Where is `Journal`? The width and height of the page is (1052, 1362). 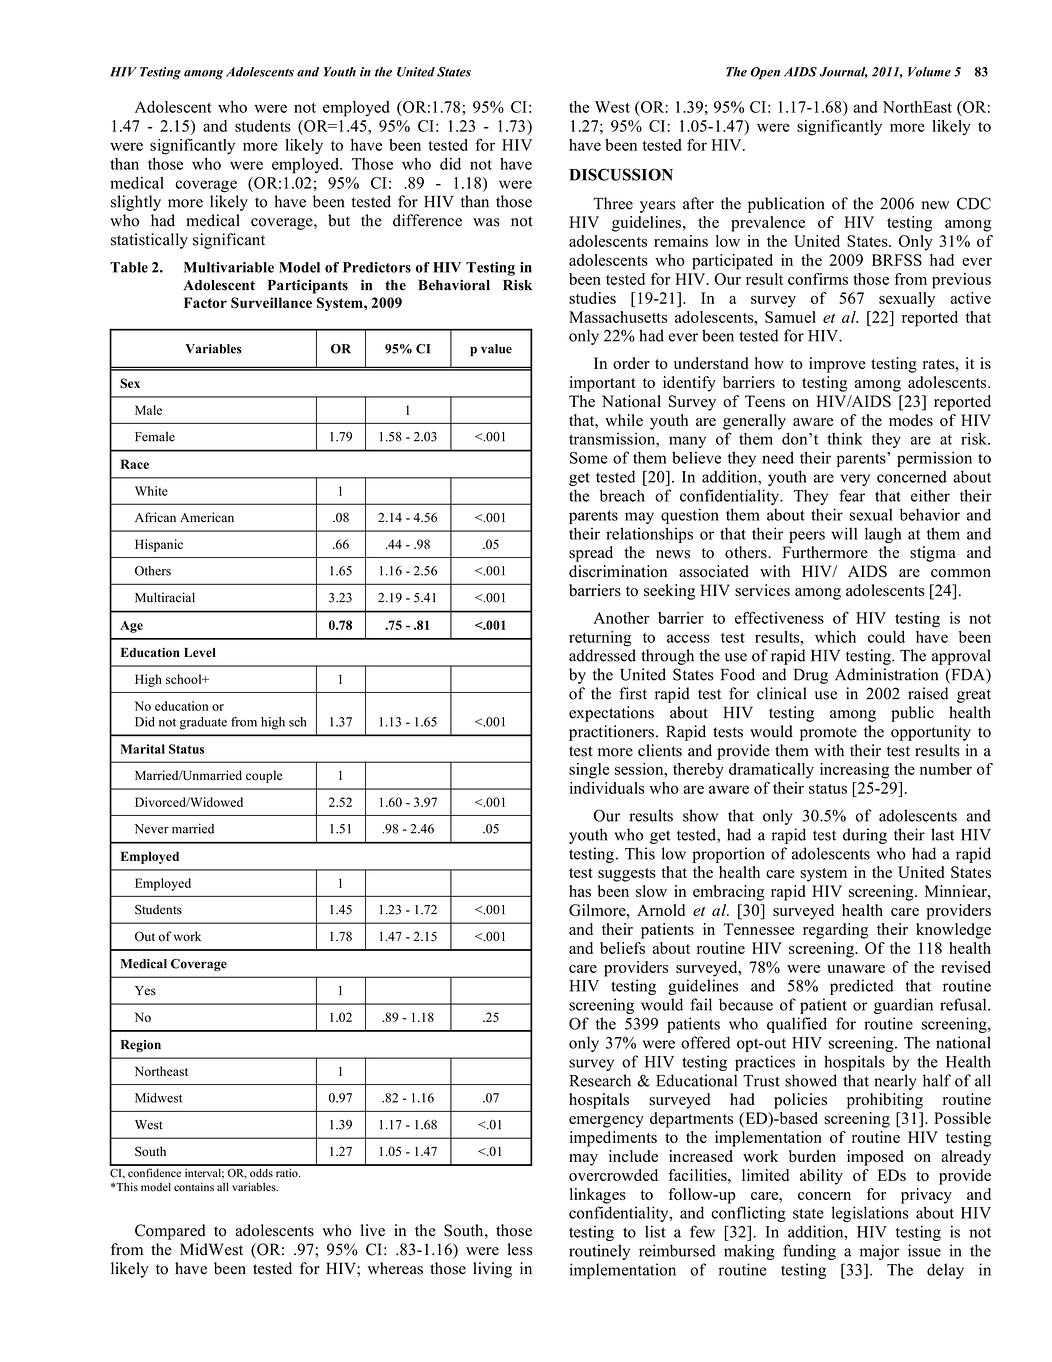 Journal is located at coordinates (844, 72).
